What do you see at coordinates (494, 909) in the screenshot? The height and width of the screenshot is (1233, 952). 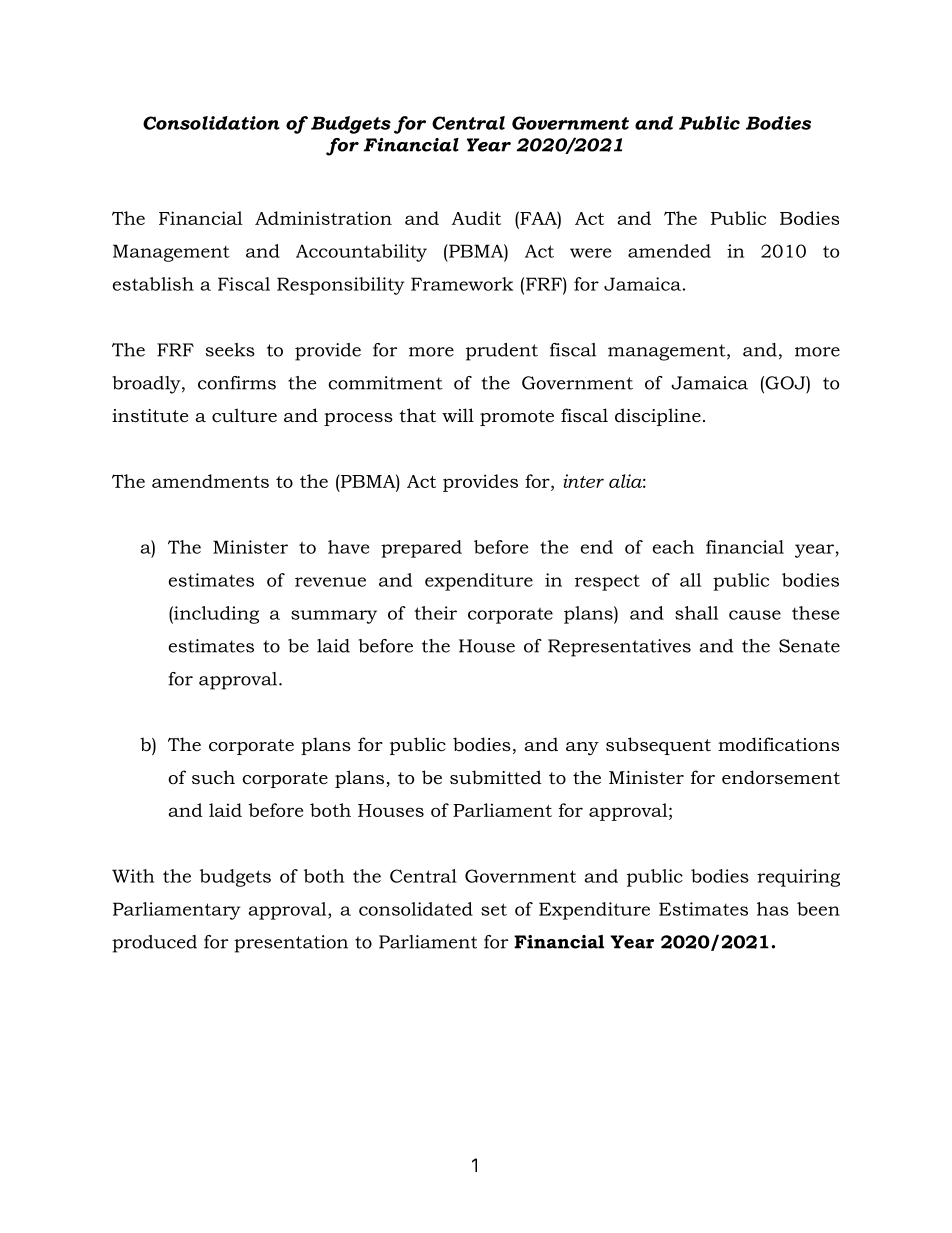 I see `set` at bounding box center [494, 909].
